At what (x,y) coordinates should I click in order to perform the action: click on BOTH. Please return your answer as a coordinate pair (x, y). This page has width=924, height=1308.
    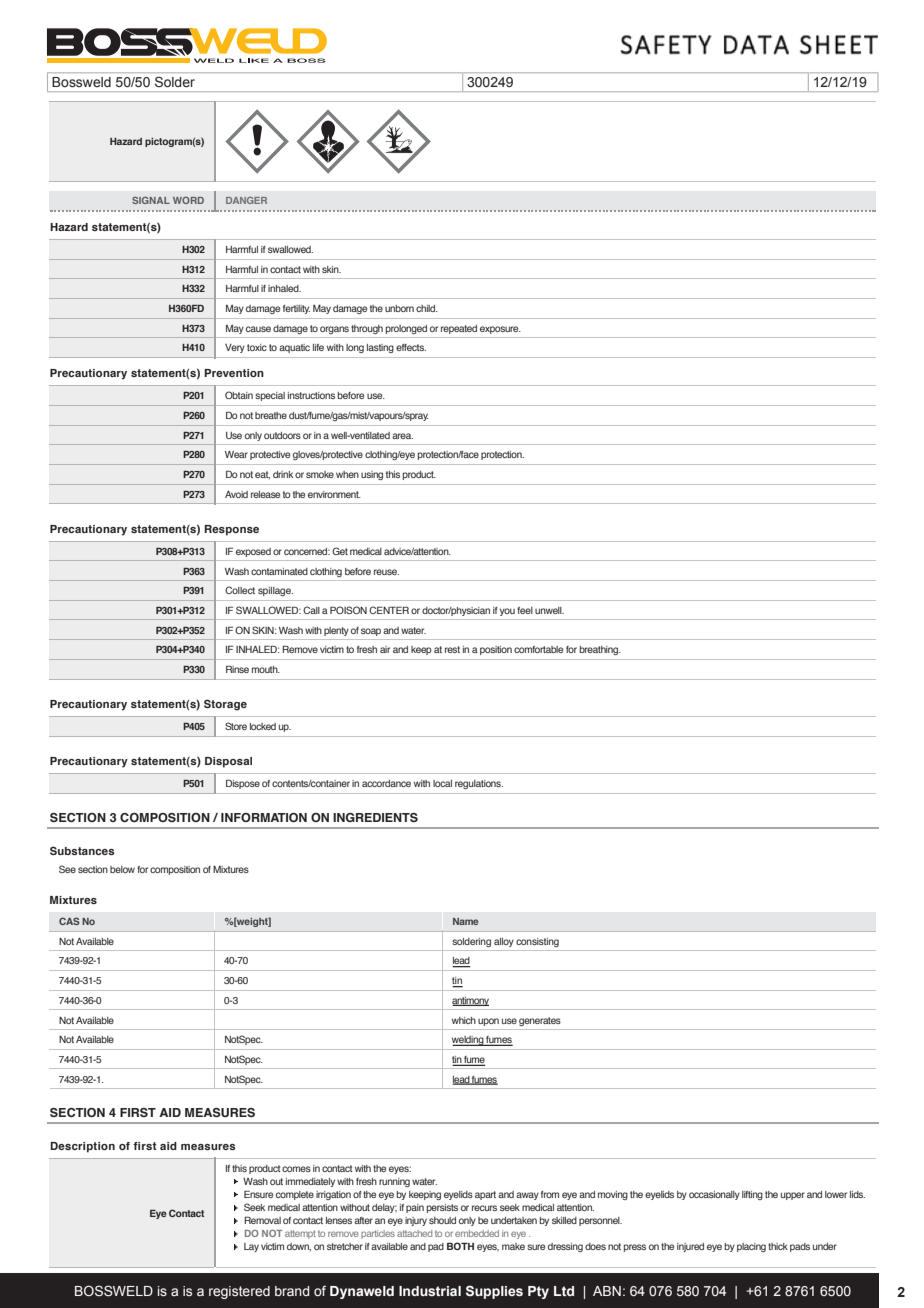
    Looking at the image, I should click on (460, 1246).
